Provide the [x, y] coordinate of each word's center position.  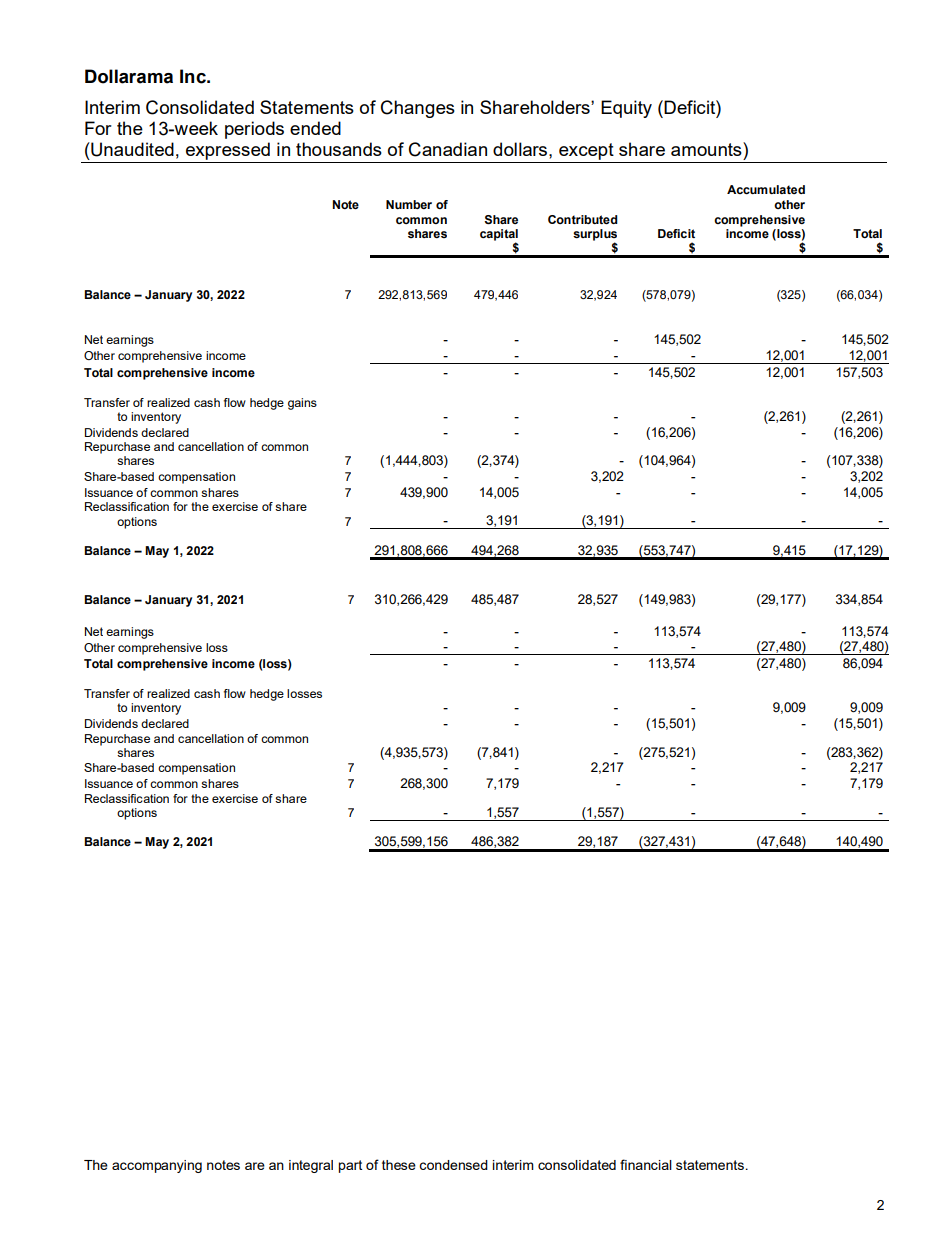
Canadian [448, 149]
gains [302, 404]
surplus [595, 236]
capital [499, 236]
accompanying [157, 1166]
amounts [707, 149]
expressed [228, 152]
